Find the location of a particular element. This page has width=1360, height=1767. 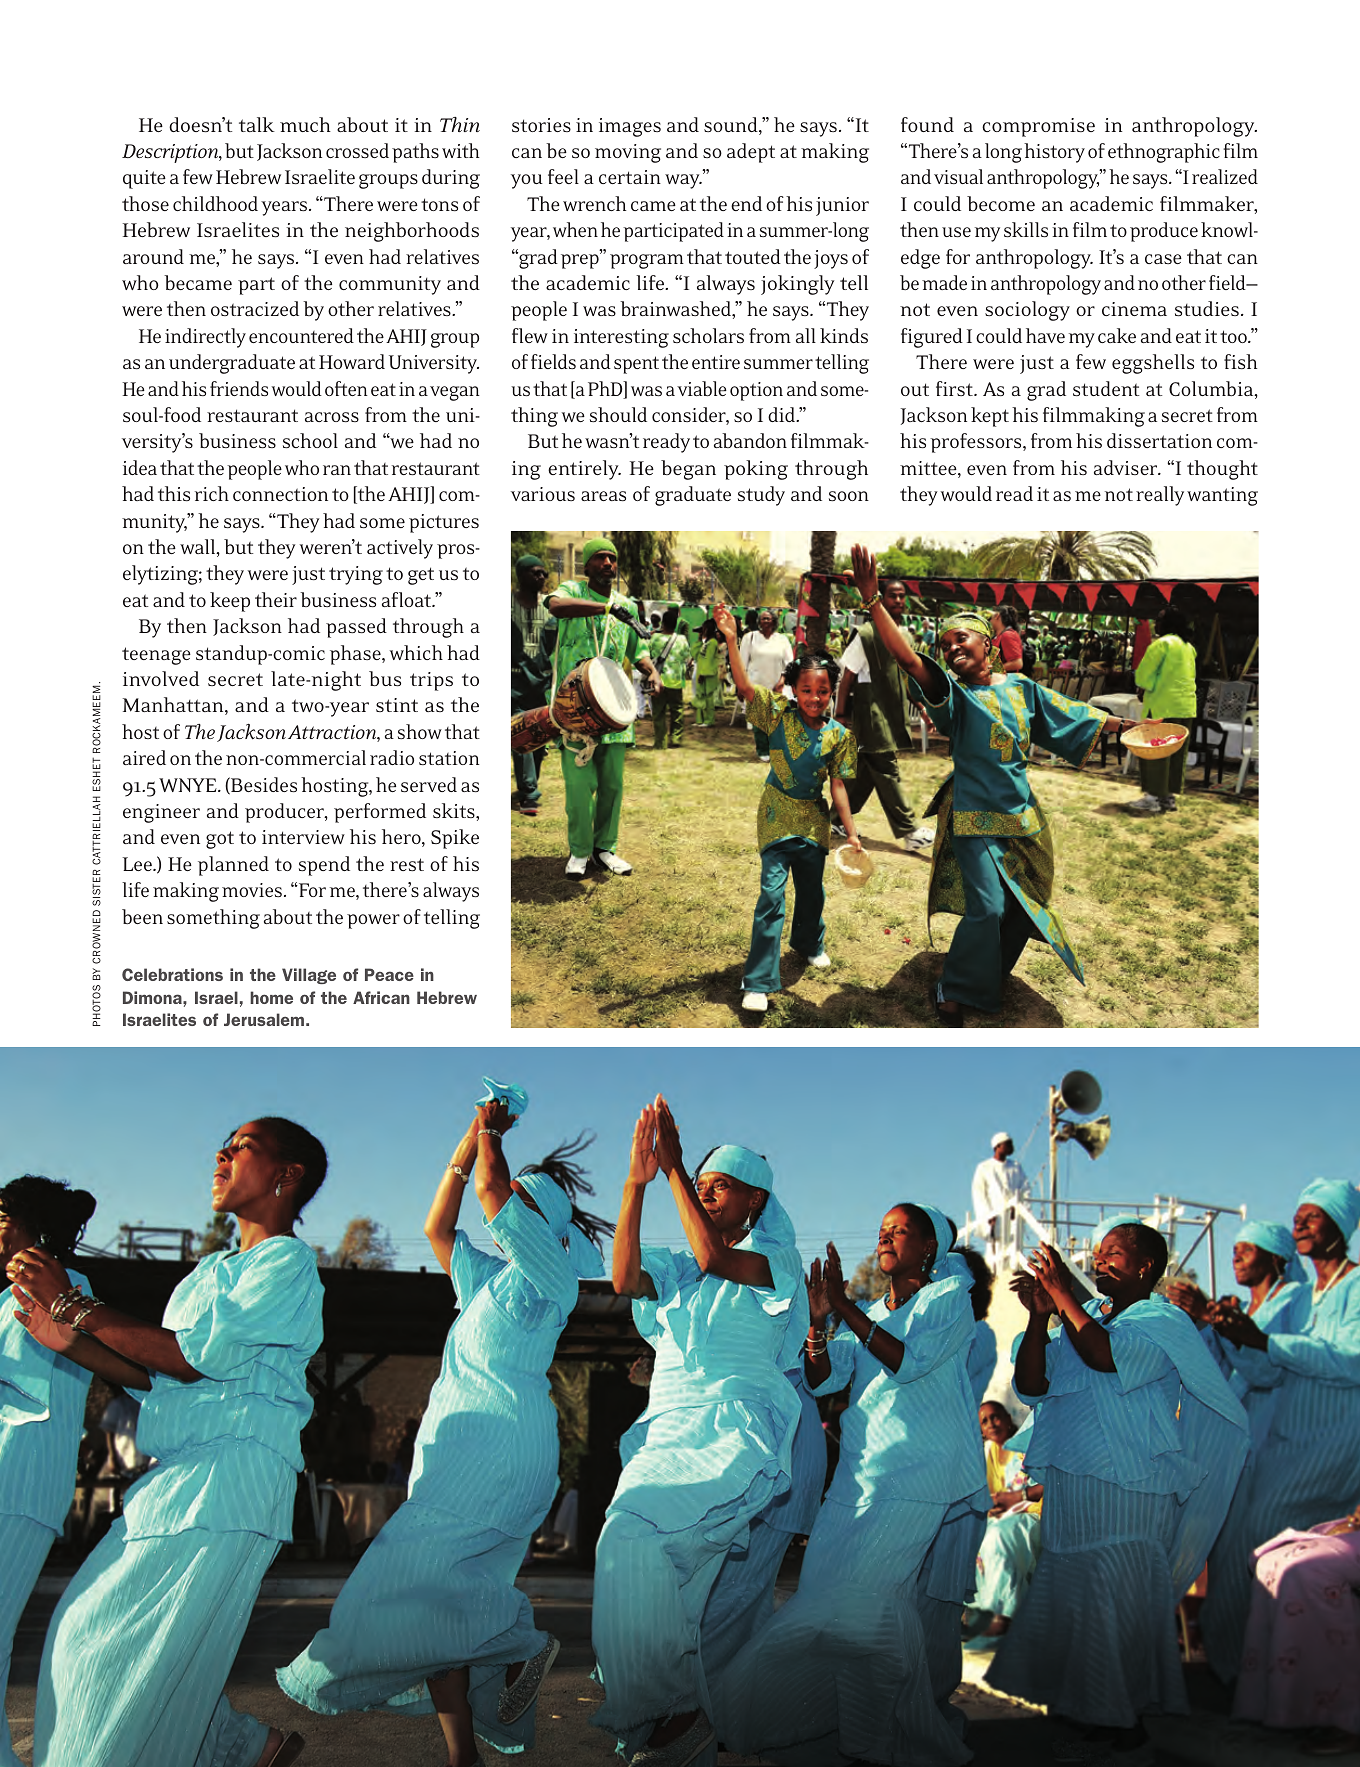

study is located at coordinates (761, 496).
